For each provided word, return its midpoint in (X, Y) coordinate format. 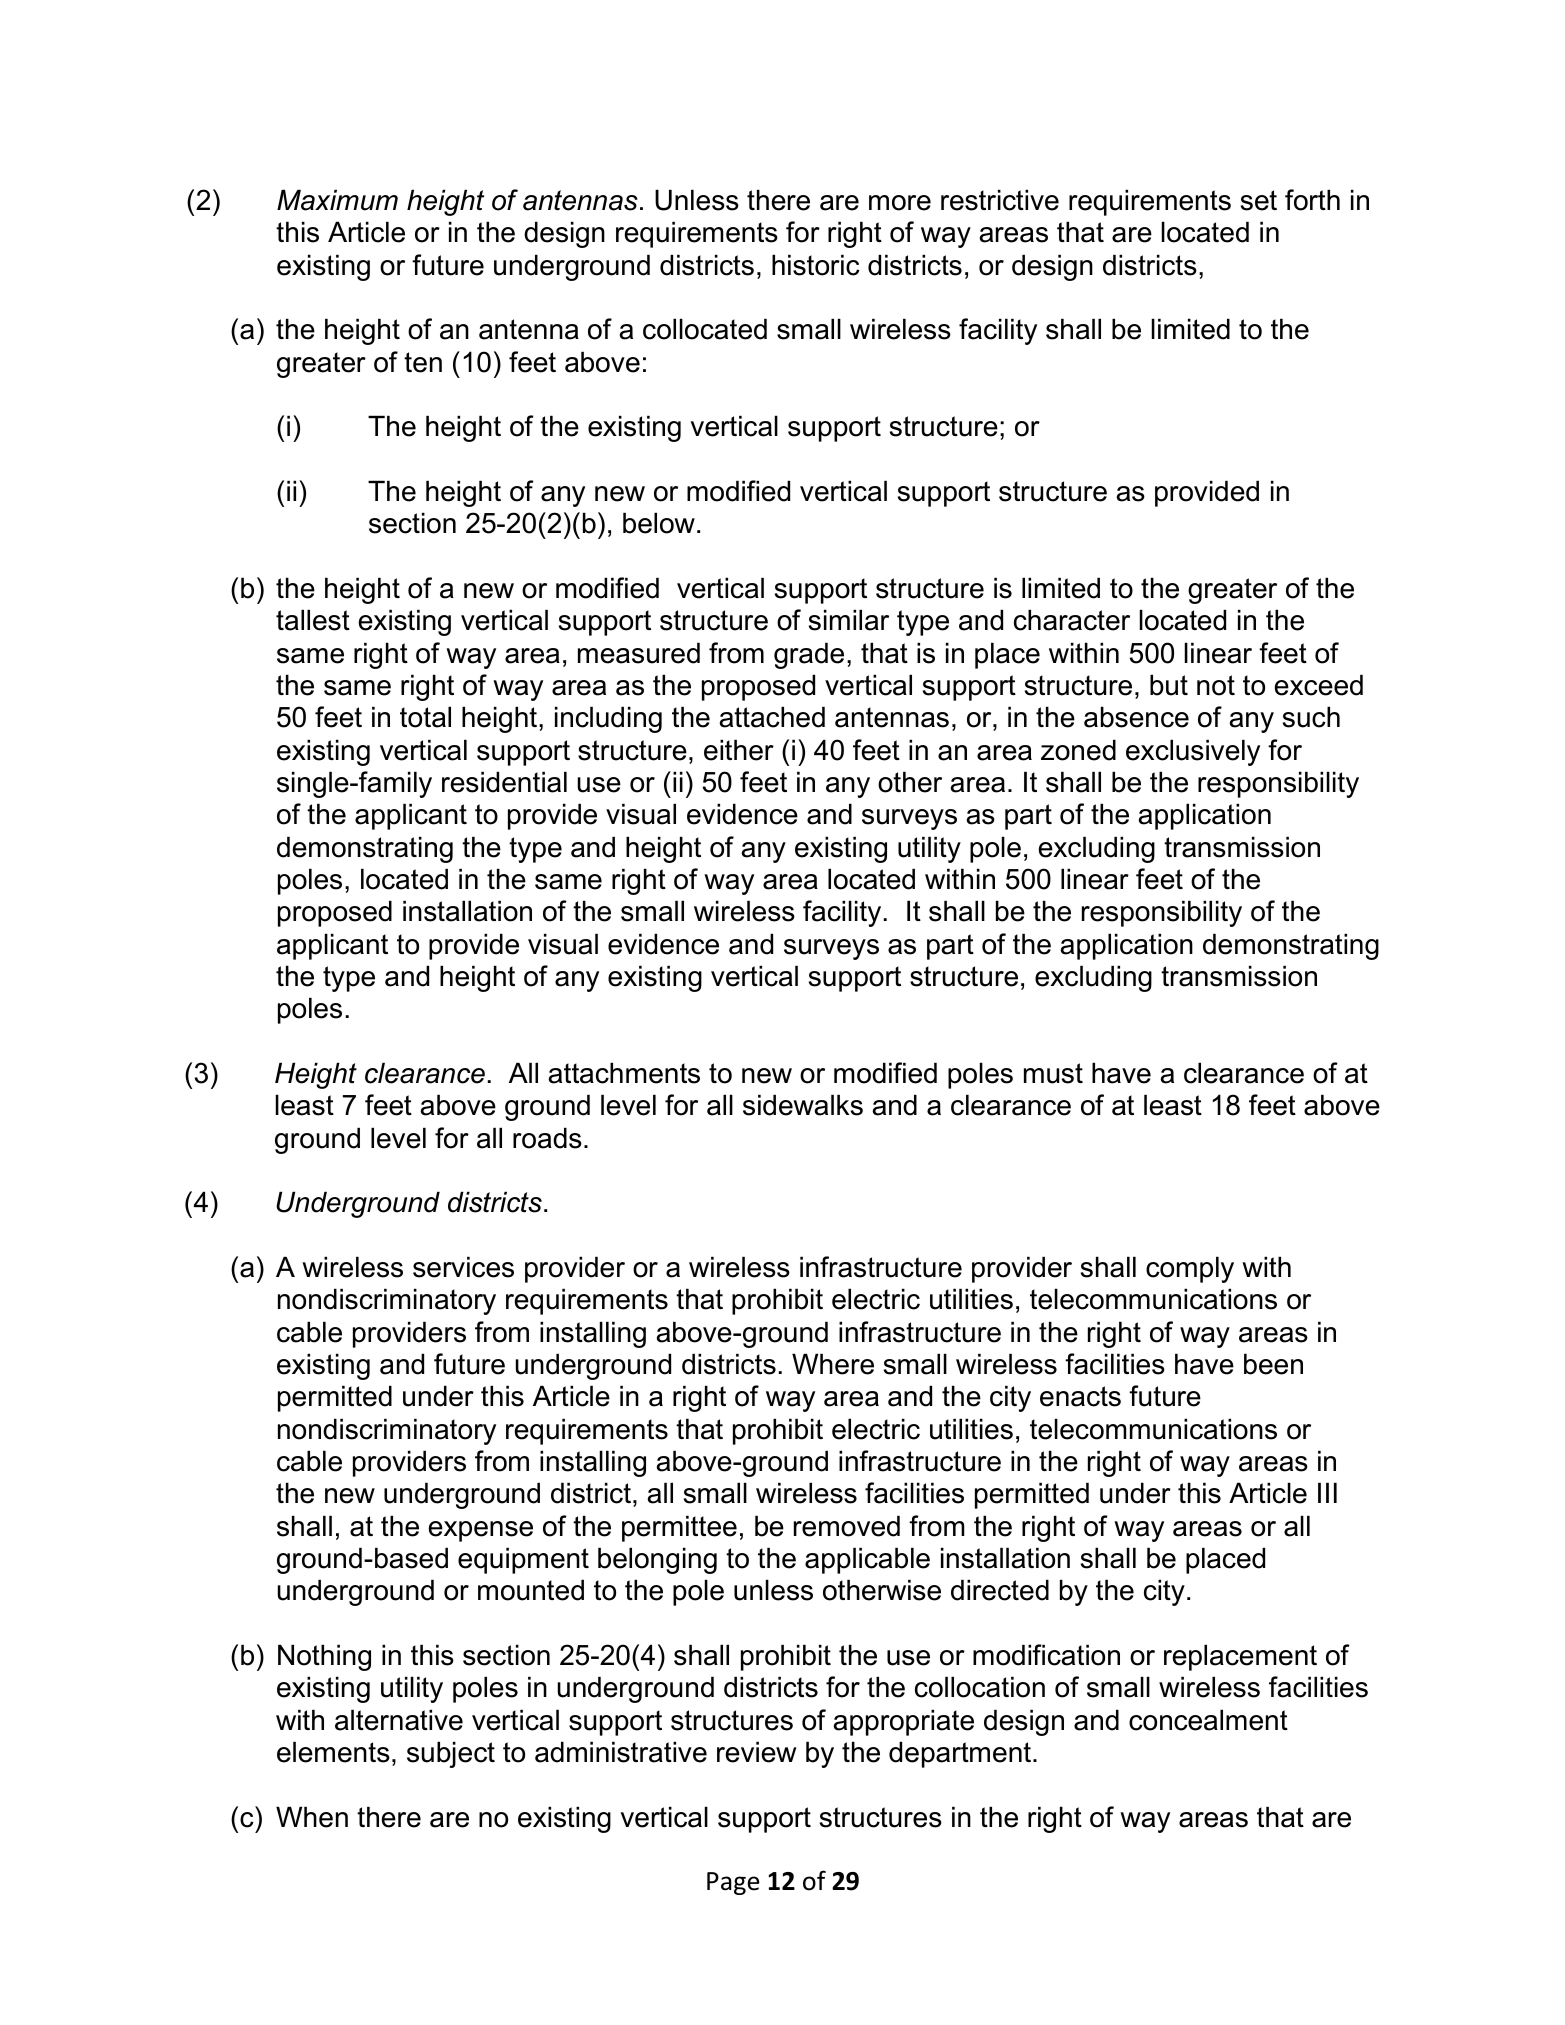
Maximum (337, 200)
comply (1190, 1269)
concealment (1208, 1720)
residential (504, 782)
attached (772, 717)
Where (833, 1364)
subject (451, 1754)
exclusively (1193, 752)
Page (733, 1883)
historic (816, 265)
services (463, 1267)
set (1259, 200)
